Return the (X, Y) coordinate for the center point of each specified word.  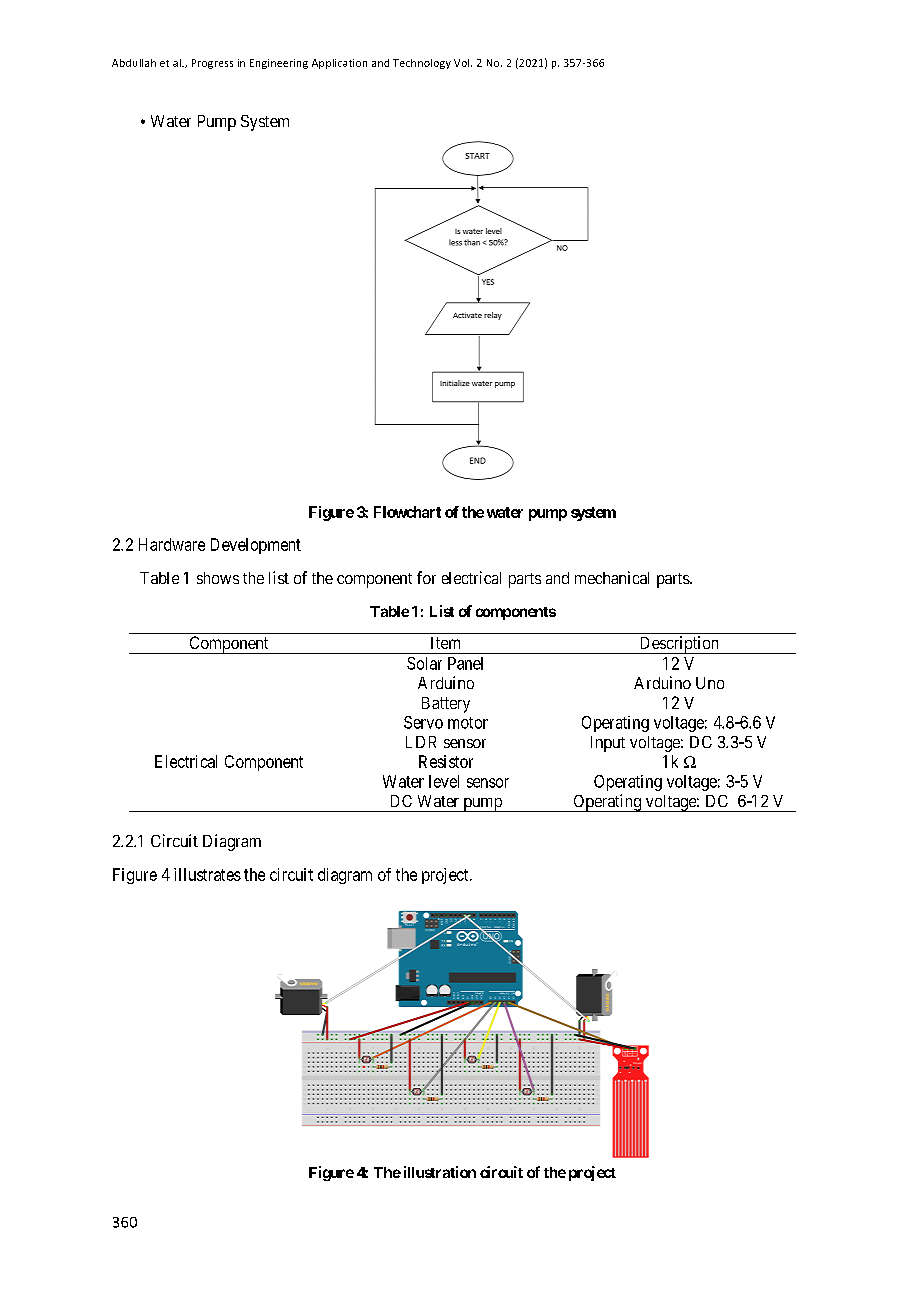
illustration (438, 1172)
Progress (212, 64)
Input (608, 744)
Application (339, 64)
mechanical (612, 577)
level (444, 781)
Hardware (172, 544)
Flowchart (407, 512)
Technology (422, 64)
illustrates (207, 874)
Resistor (446, 761)
